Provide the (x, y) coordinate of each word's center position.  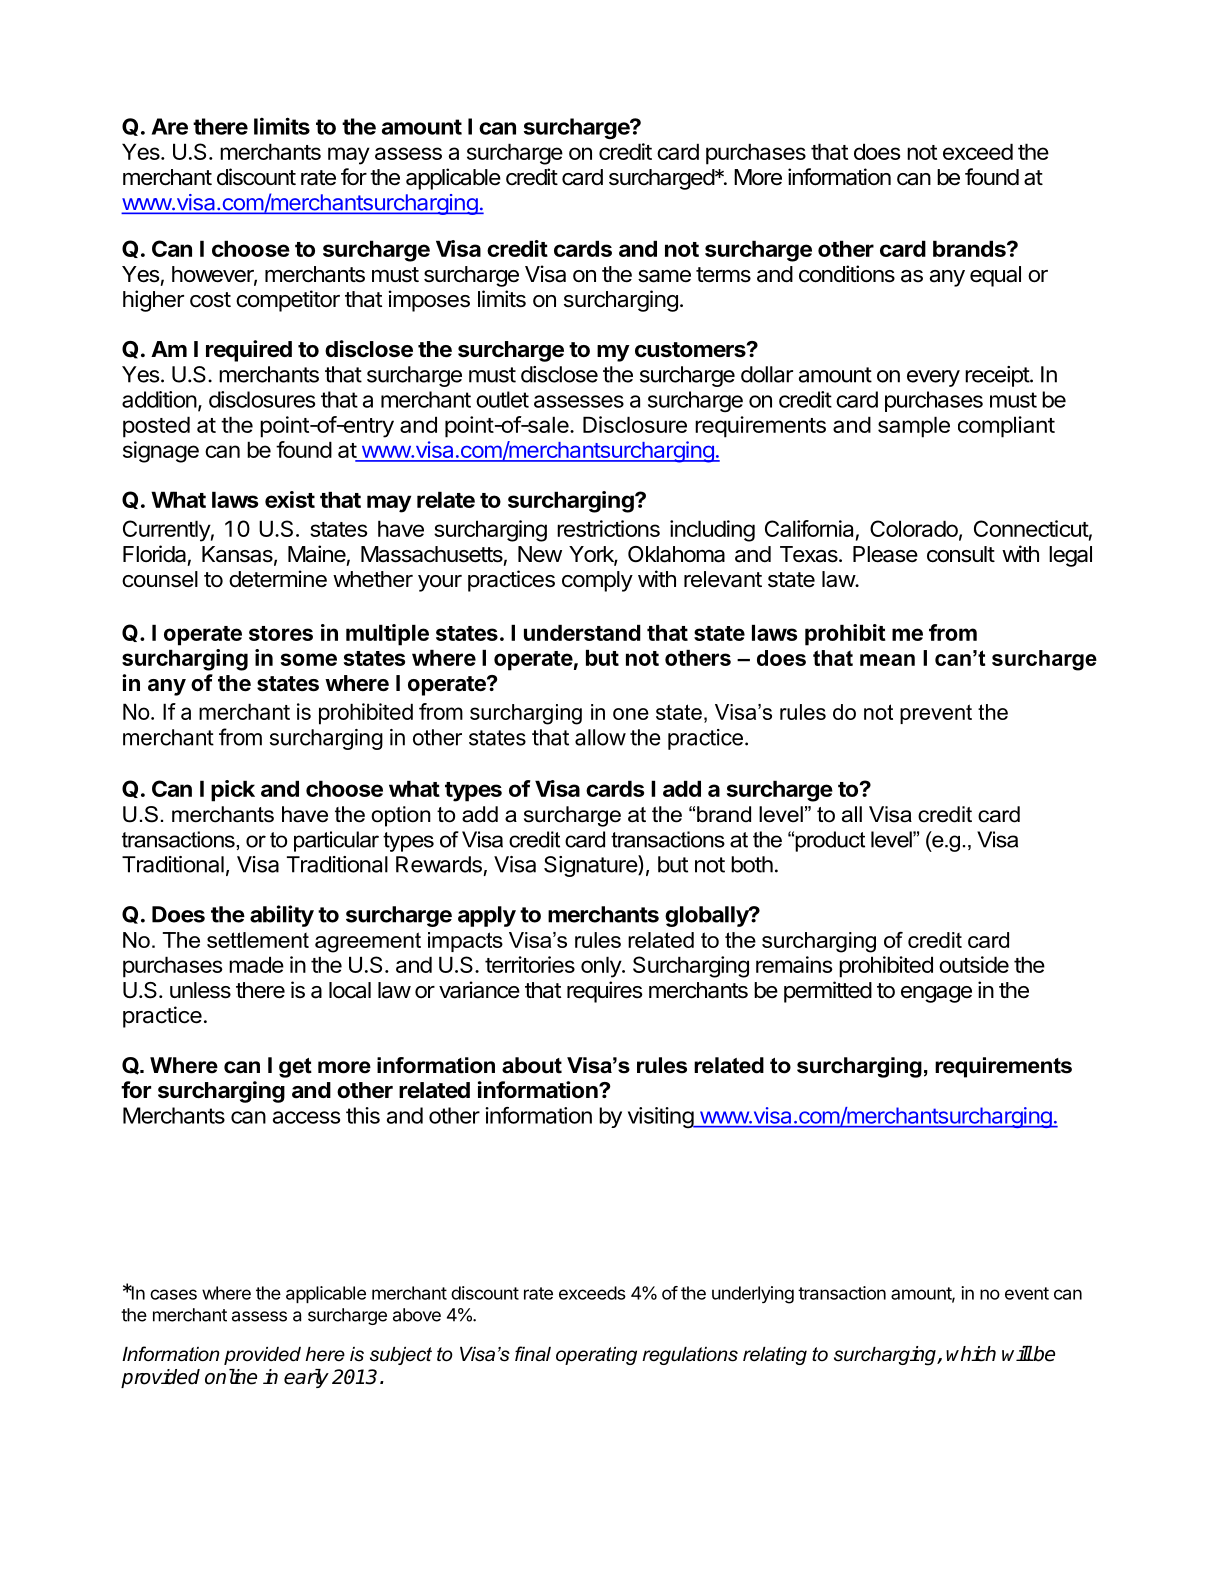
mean (887, 660)
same (664, 276)
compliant (1006, 427)
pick (233, 791)
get (295, 1068)
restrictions (608, 528)
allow (600, 737)
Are (170, 126)
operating (596, 1356)
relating (775, 1356)
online (231, 1377)
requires (605, 992)
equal (995, 276)
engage (936, 994)
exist (290, 499)
